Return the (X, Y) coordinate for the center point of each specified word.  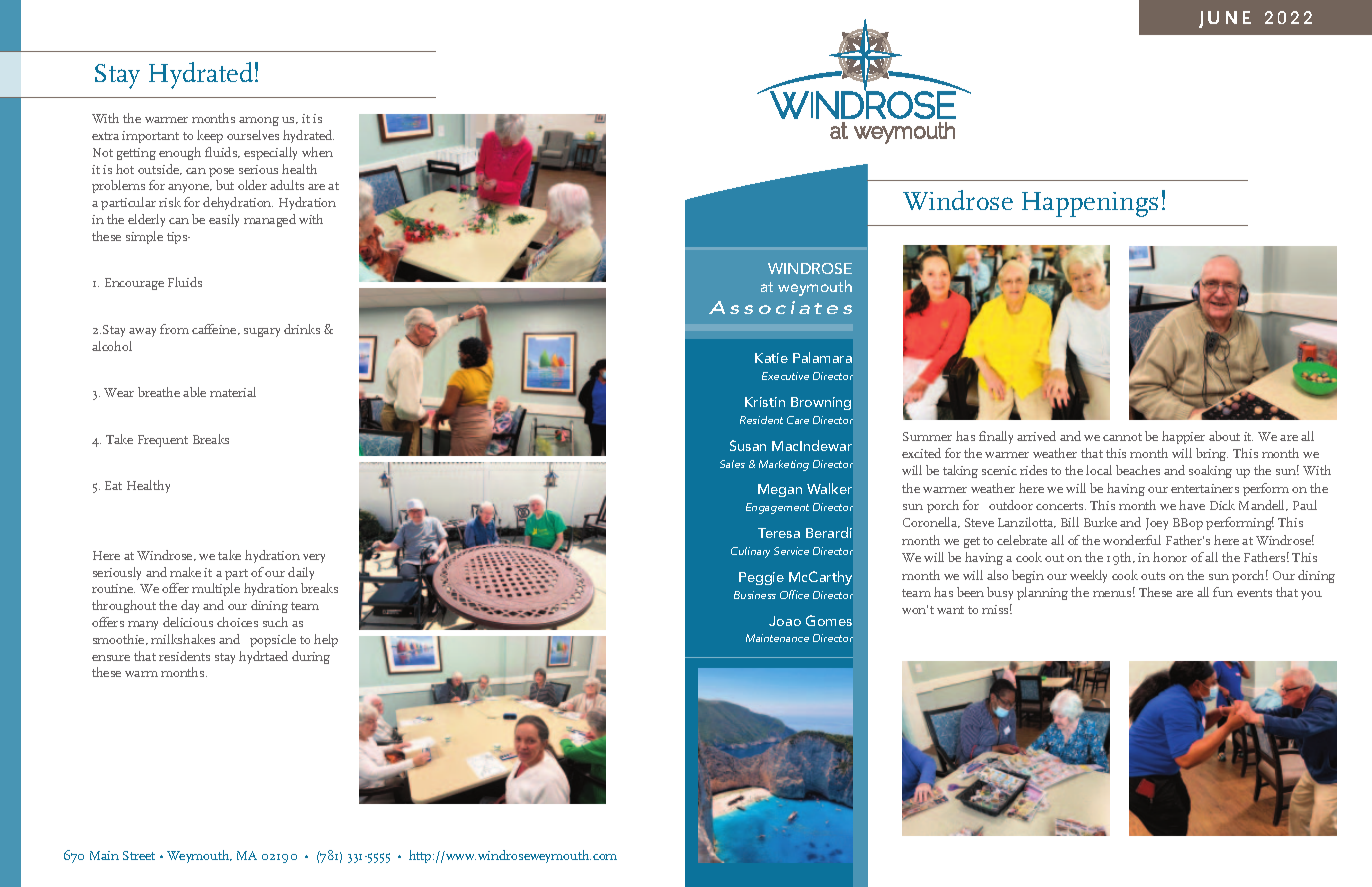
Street (139, 855)
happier (1183, 437)
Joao (785, 621)
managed (270, 220)
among (259, 121)
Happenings (1090, 204)
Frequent (163, 441)
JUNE (1225, 19)
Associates (780, 307)
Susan (748, 445)
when (317, 152)
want (950, 610)
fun (1223, 592)
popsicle (273, 640)
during (311, 657)
